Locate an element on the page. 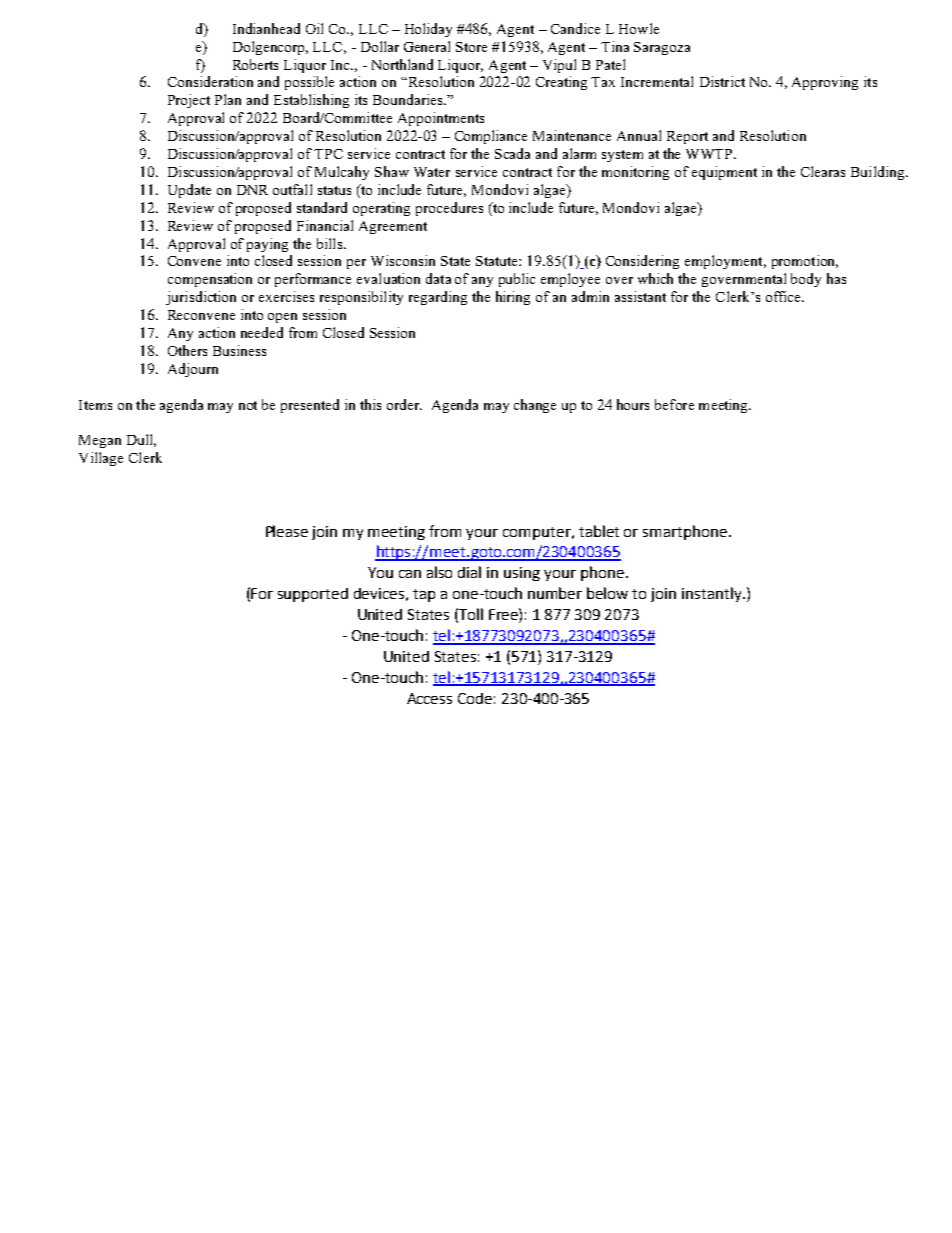 This image has width=952, height=1233. Access is located at coordinates (429, 698).
